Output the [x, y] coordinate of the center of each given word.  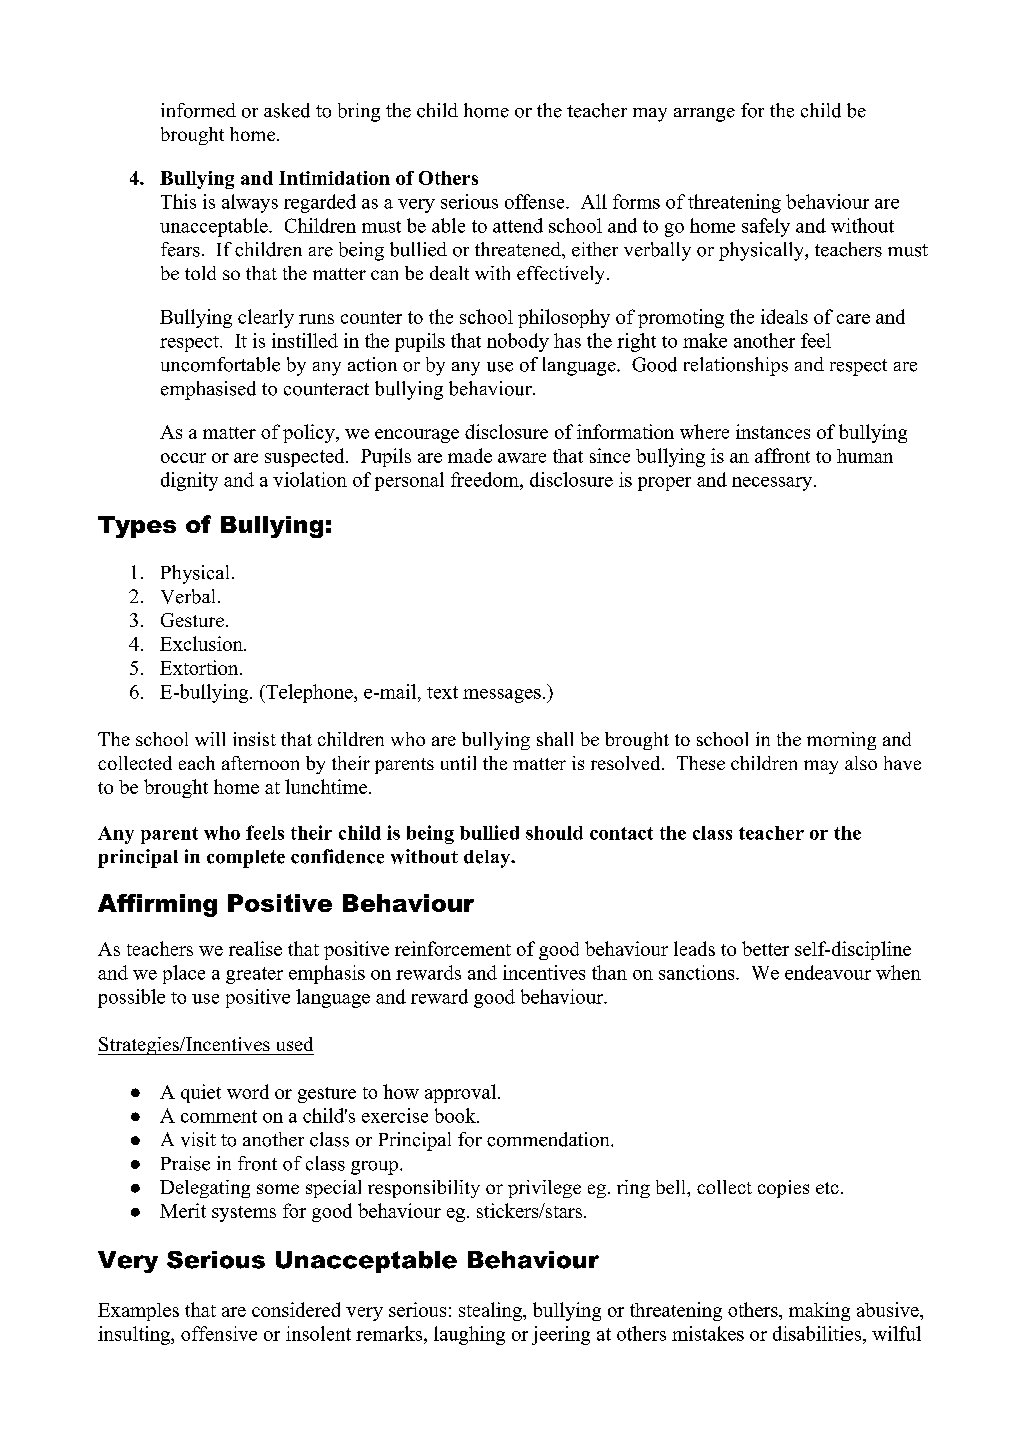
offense [536, 201]
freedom [486, 479]
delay [488, 859]
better [765, 948]
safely [766, 227]
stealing [491, 1311]
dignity [189, 481]
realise [255, 948]
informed [198, 110]
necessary [772, 484]
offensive [219, 1333]
